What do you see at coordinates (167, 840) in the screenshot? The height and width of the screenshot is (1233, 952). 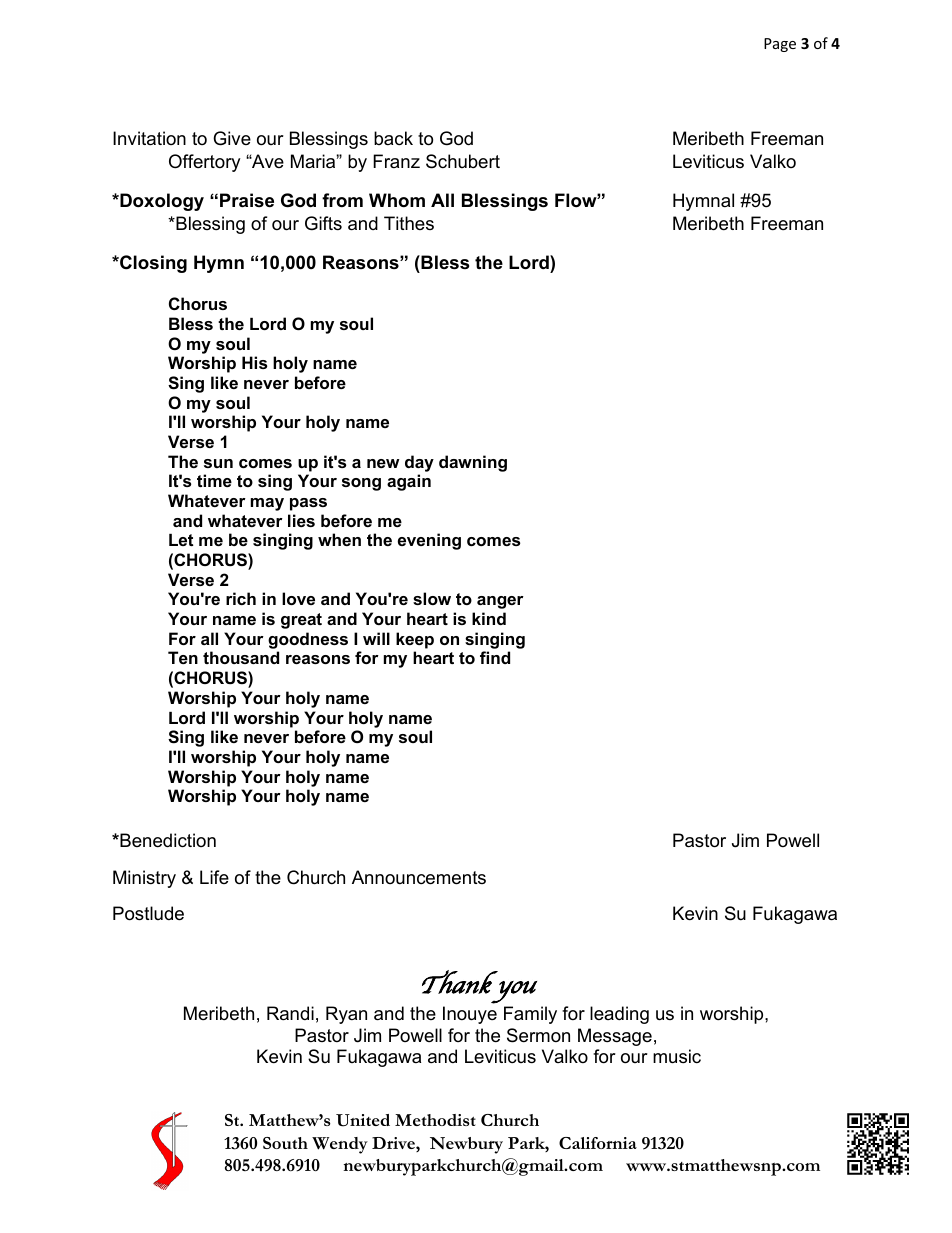 I see `Benediction` at bounding box center [167, 840].
